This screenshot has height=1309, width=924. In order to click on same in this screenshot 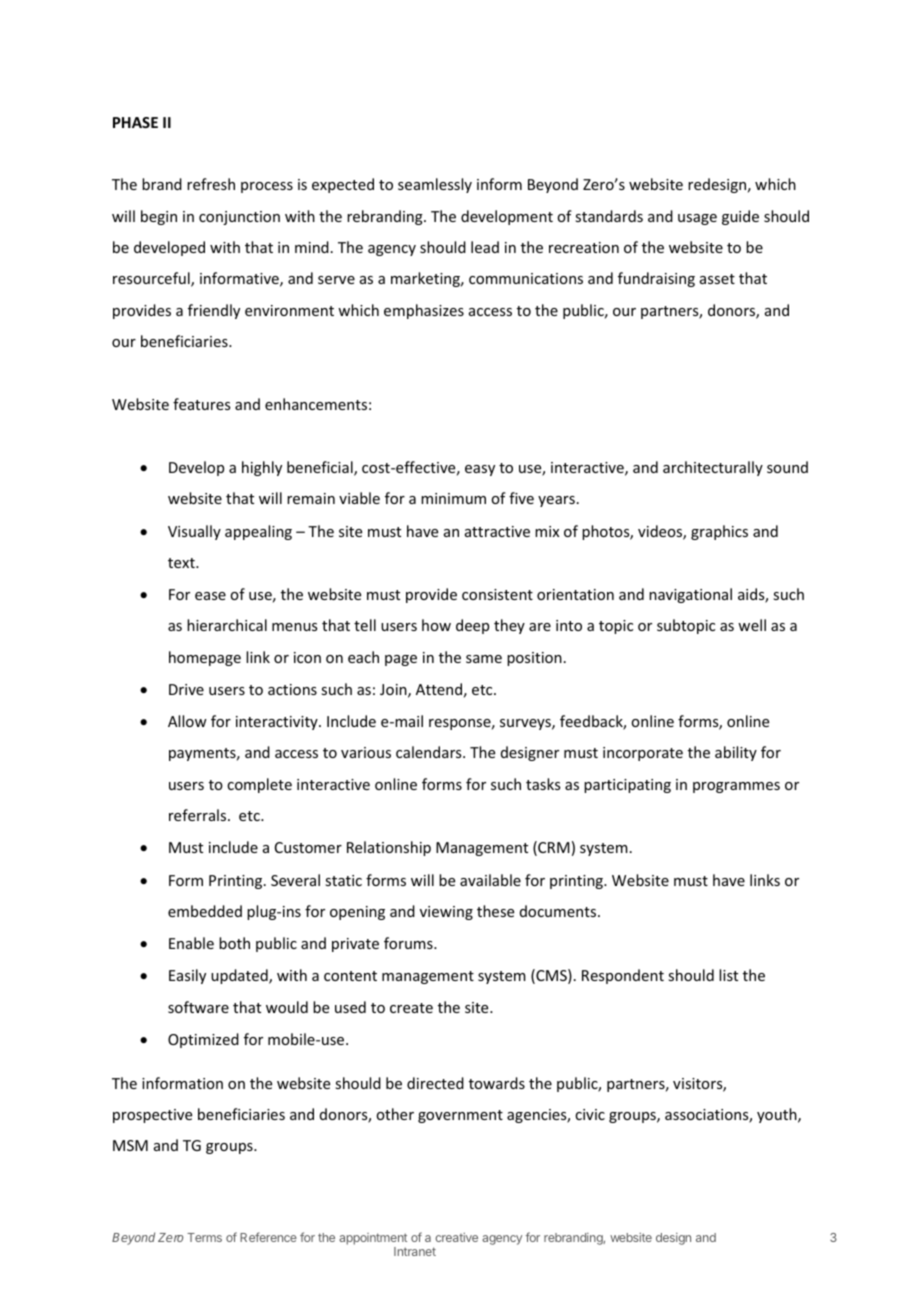, I will do `click(484, 659)`.
